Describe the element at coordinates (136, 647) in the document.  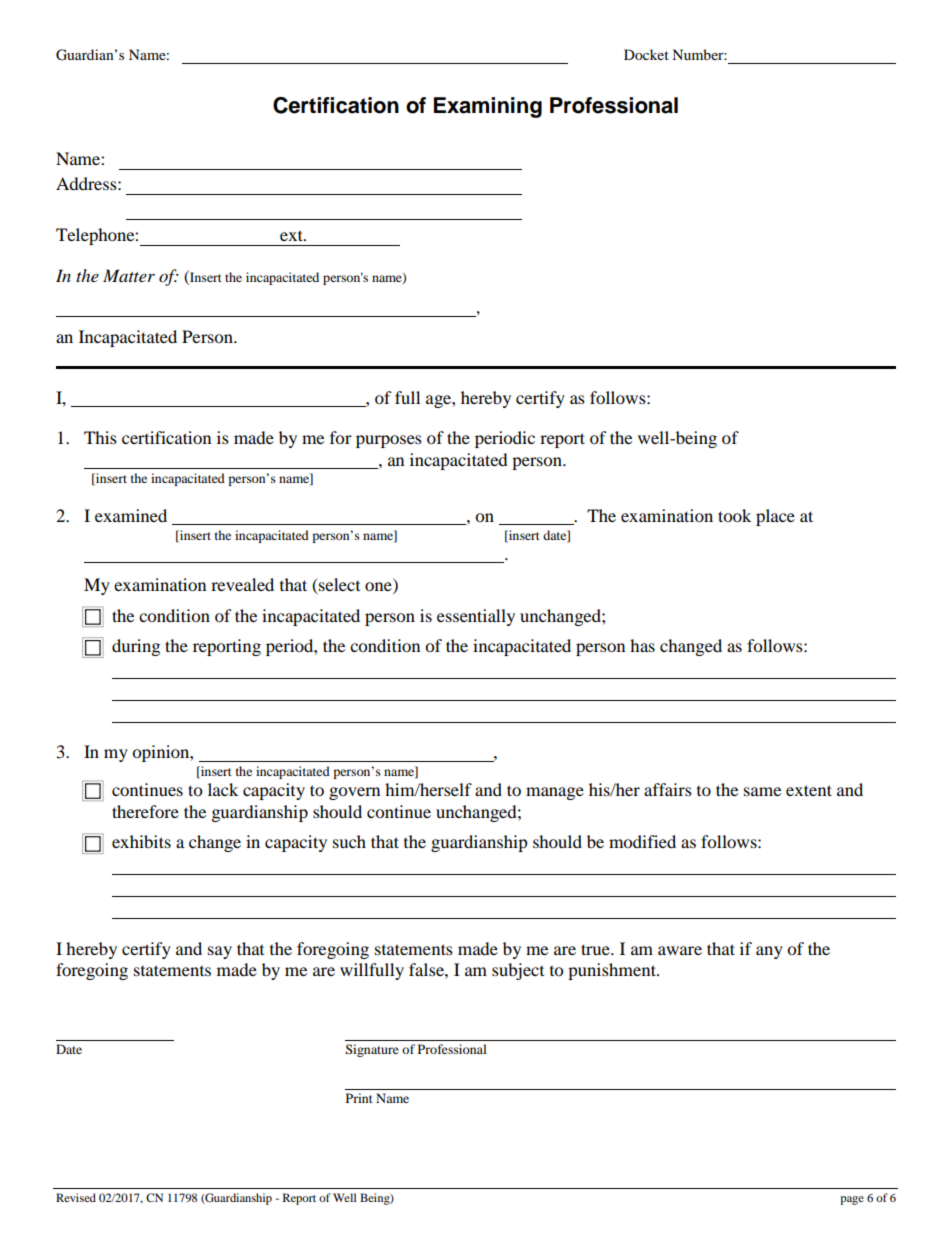
I see `during` at that location.
